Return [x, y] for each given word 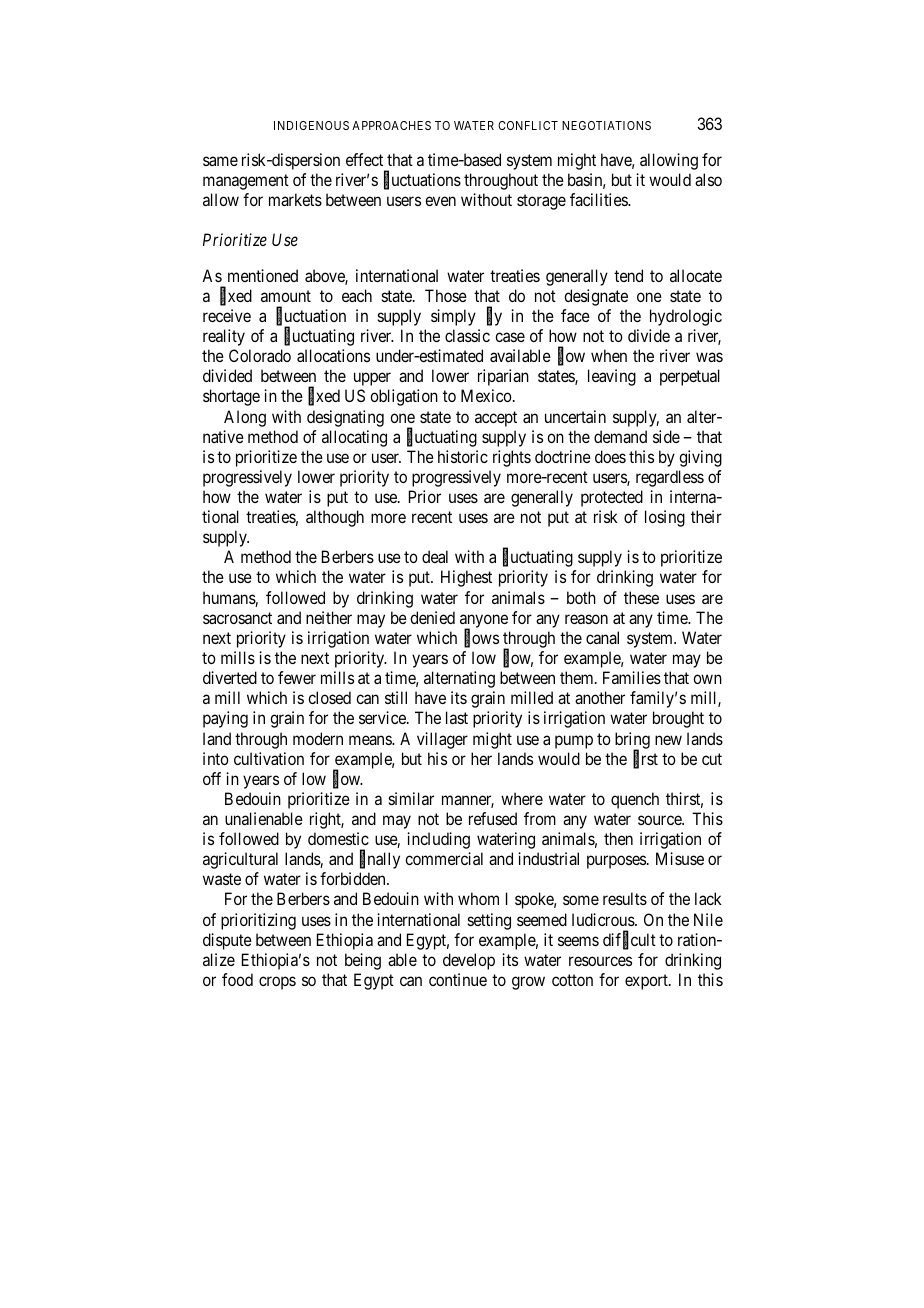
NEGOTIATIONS [606, 125]
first [645, 759]
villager [442, 740]
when [609, 355]
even [440, 201]
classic [467, 335]
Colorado [260, 355]
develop [469, 961]
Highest [466, 578]
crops [277, 983]
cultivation [269, 758]
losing [665, 518]
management [246, 182]
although [335, 518]
